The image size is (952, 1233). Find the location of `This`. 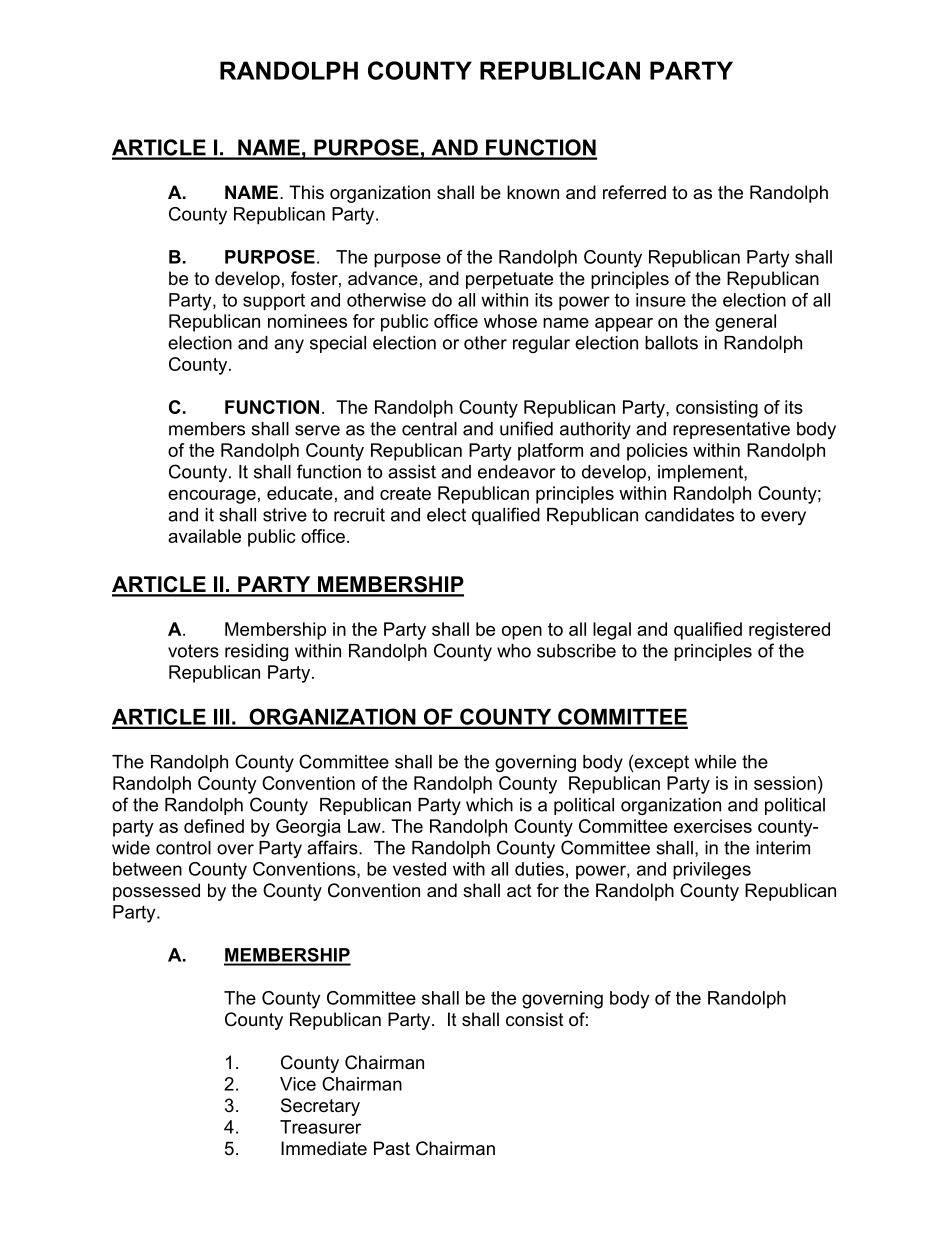

This is located at coordinates (306, 192).
